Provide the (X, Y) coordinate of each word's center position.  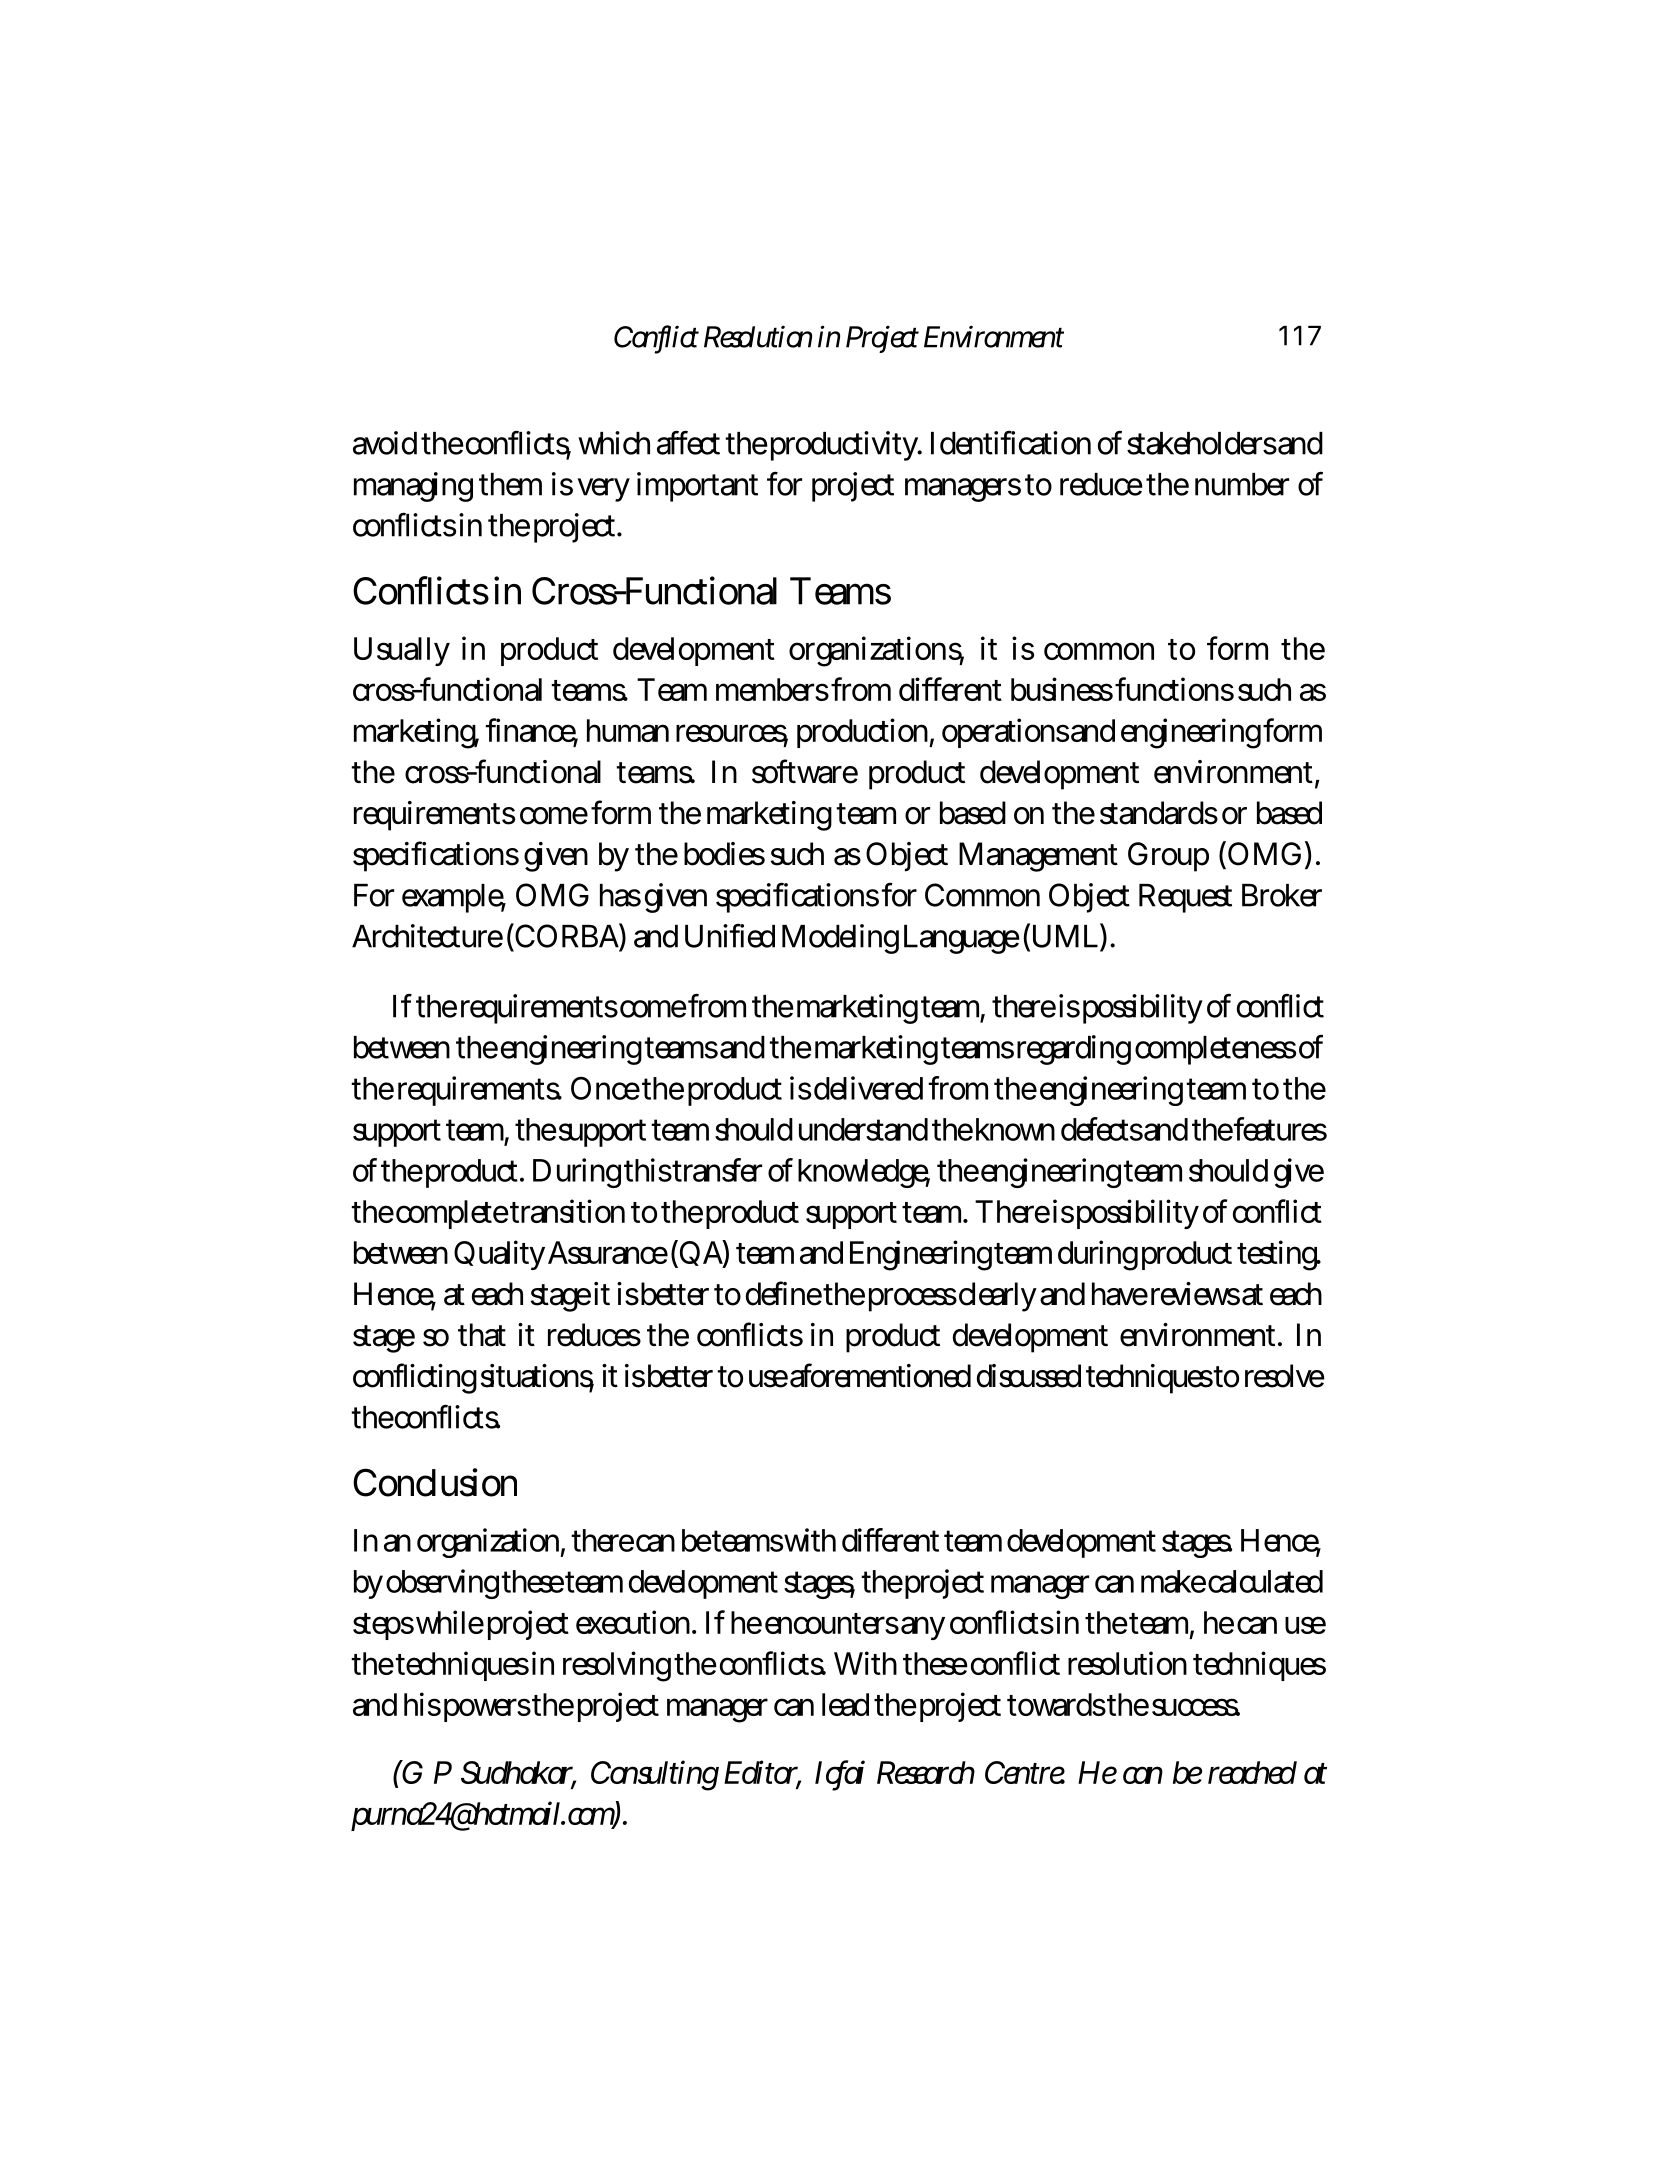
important (697, 487)
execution (633, 1622)
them (510, 484)
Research (926, 1772)
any (921, 1628)
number (1242, 484)
